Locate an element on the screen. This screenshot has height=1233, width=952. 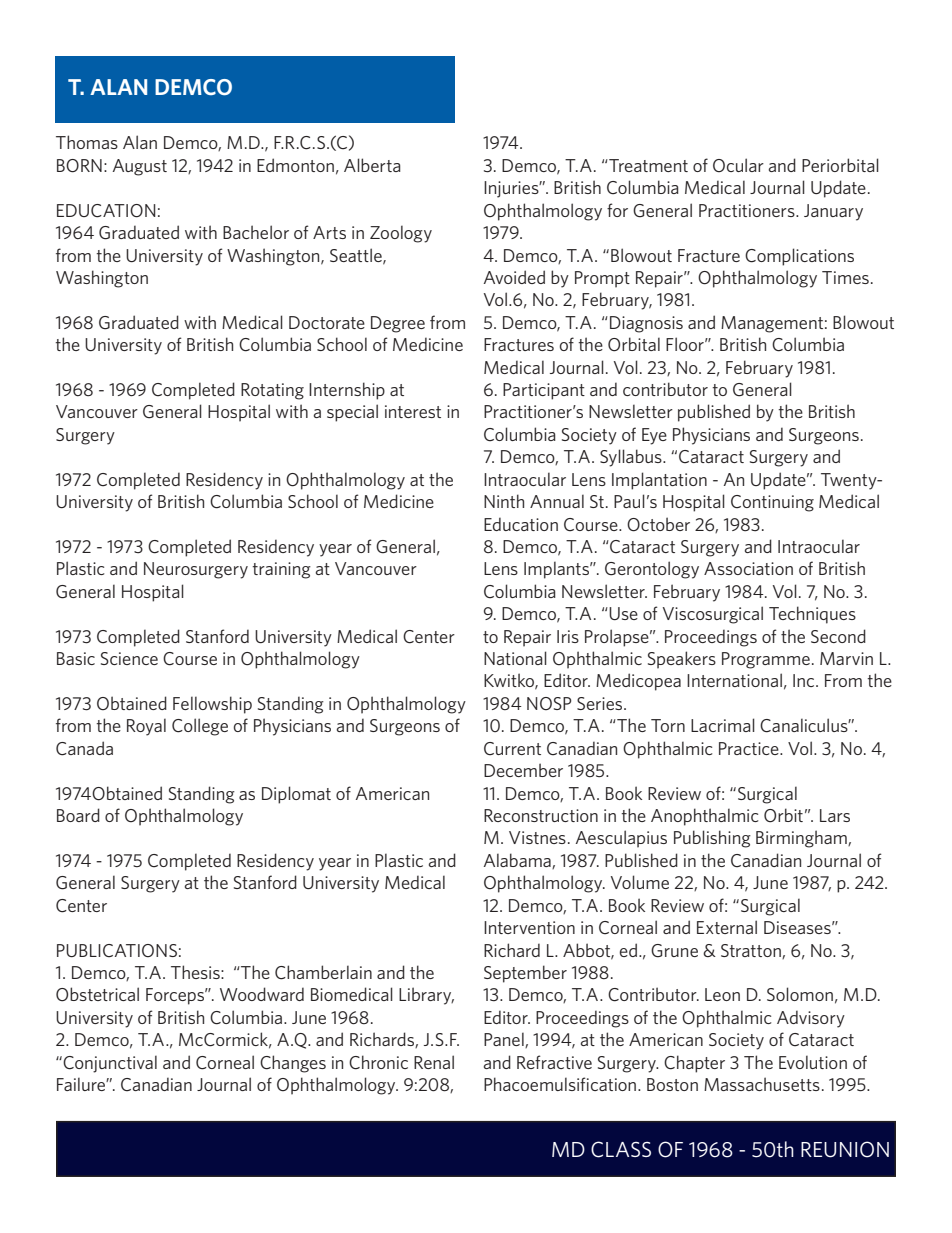
Changes is located at coordinates (293, 1064).
